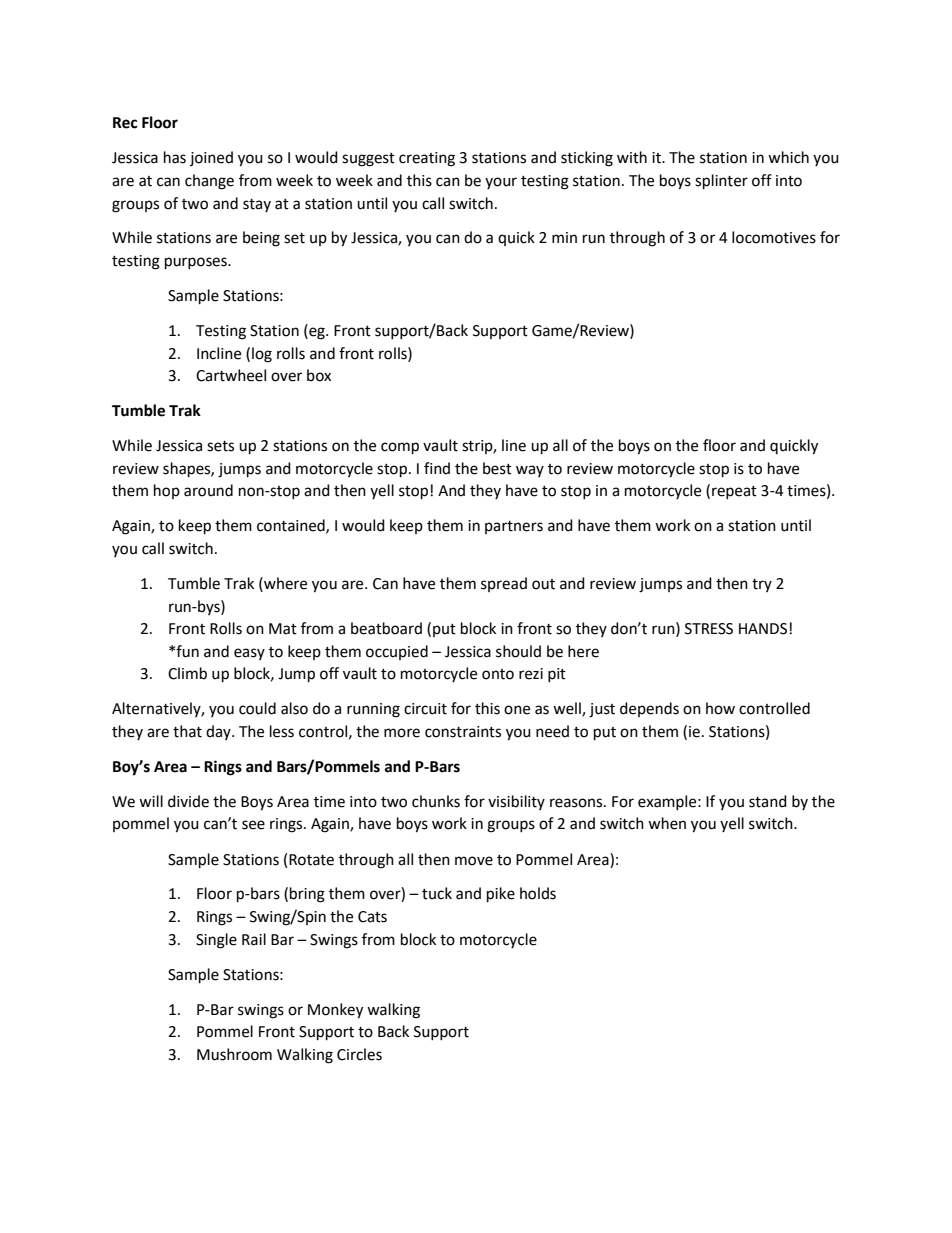 The height and width of the image is (1233, 952). Describe the element at coordinates (188, 801) in the image. I see `divide` at that location.
